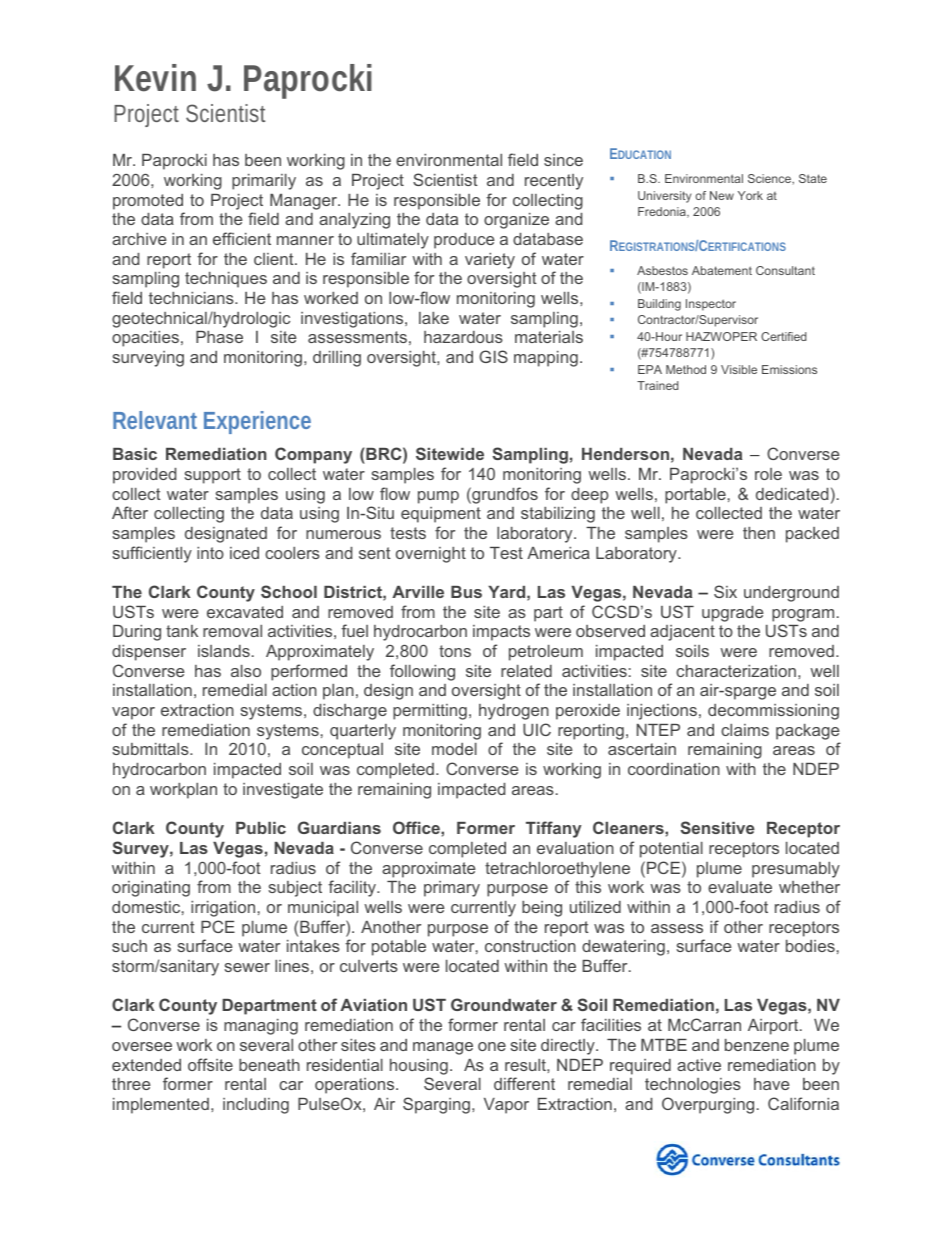 This document has height=1233, width=952. What do you see at coordinates (283, 791) in the document?
I see `investigate` at bounding box center [283, 791].
